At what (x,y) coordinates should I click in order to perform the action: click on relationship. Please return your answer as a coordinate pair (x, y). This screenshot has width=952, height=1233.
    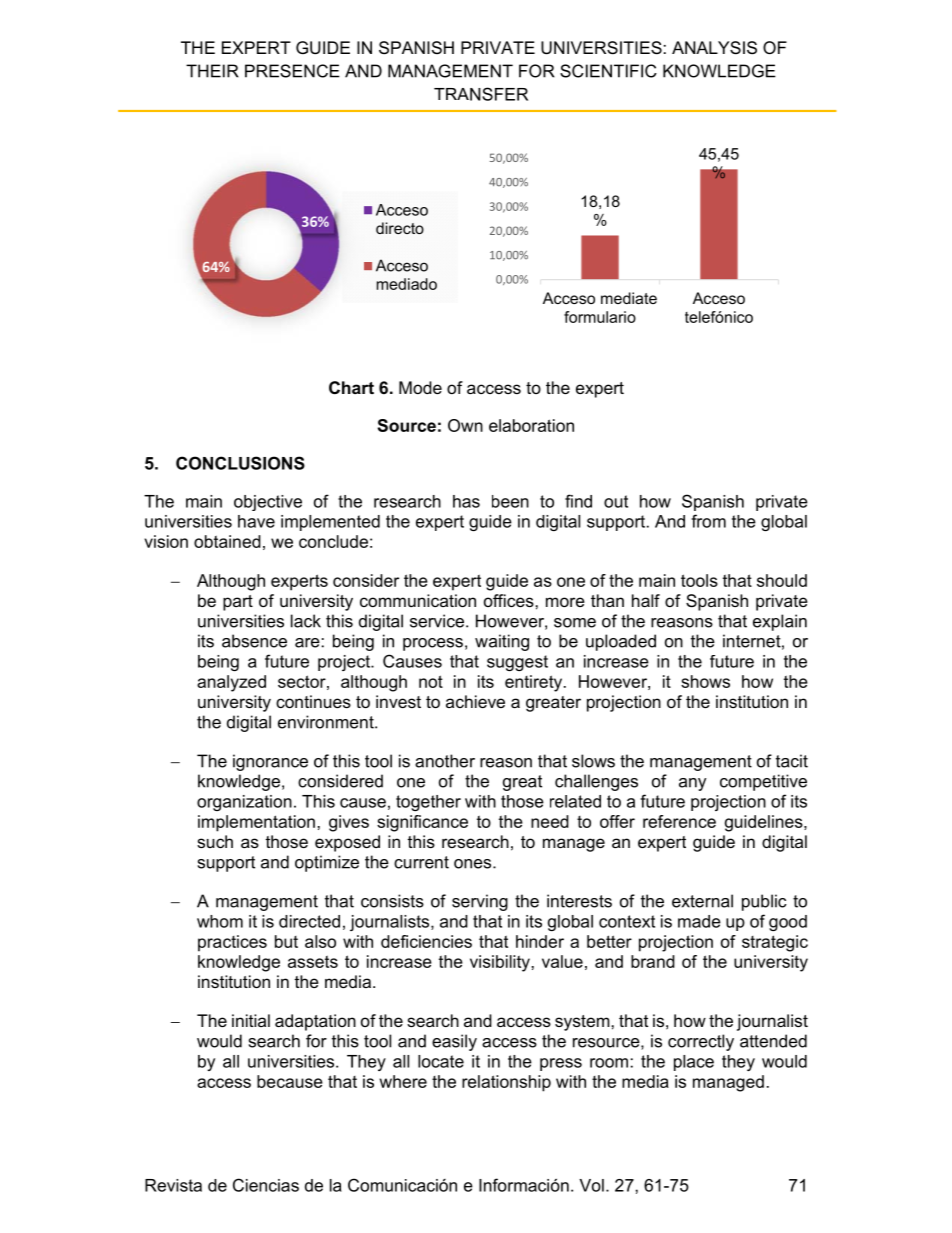
    Looking at the image, I should click on (506, 1083).
